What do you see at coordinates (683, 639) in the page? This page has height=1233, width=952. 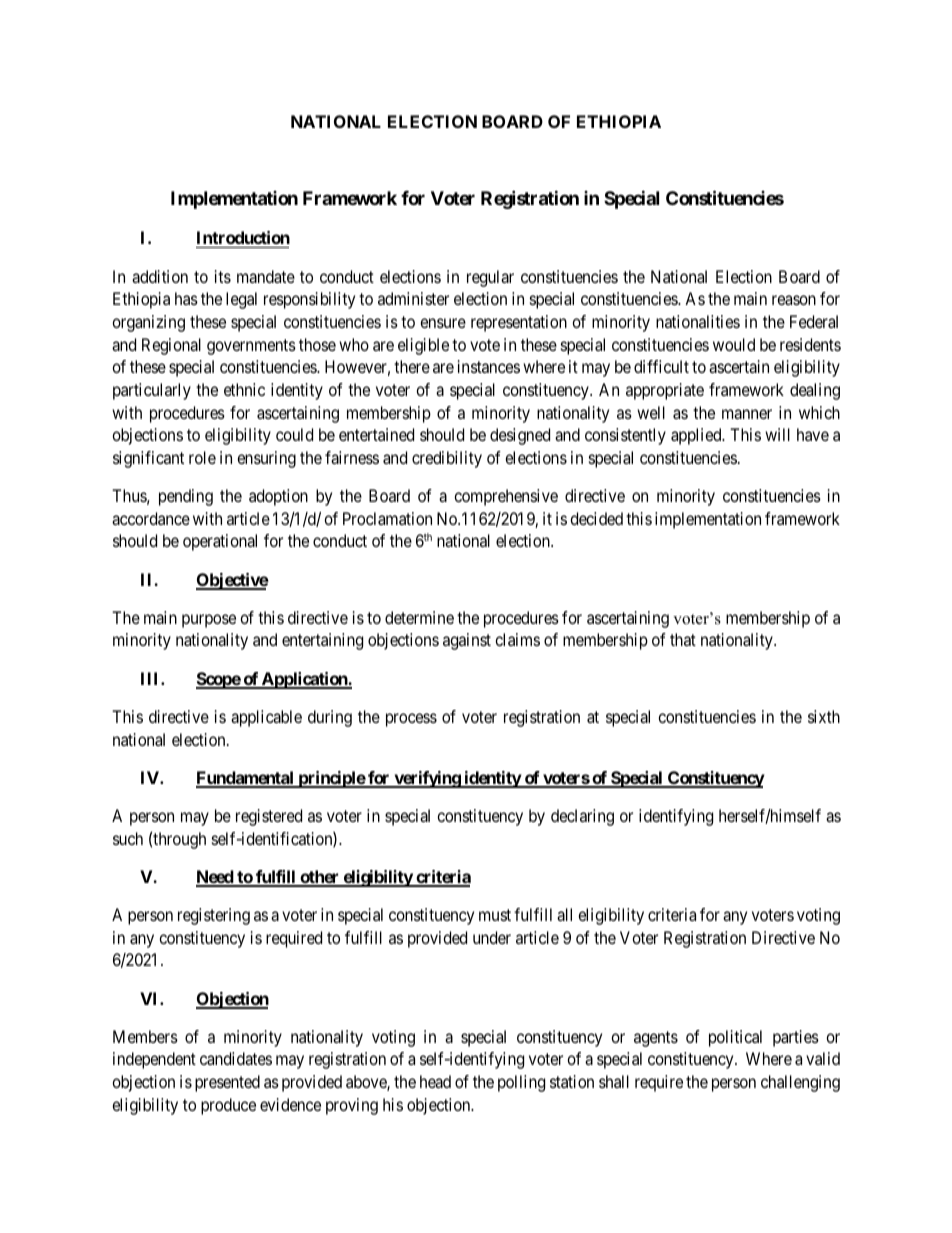 I see `that` at bounding box center [683, 639].
